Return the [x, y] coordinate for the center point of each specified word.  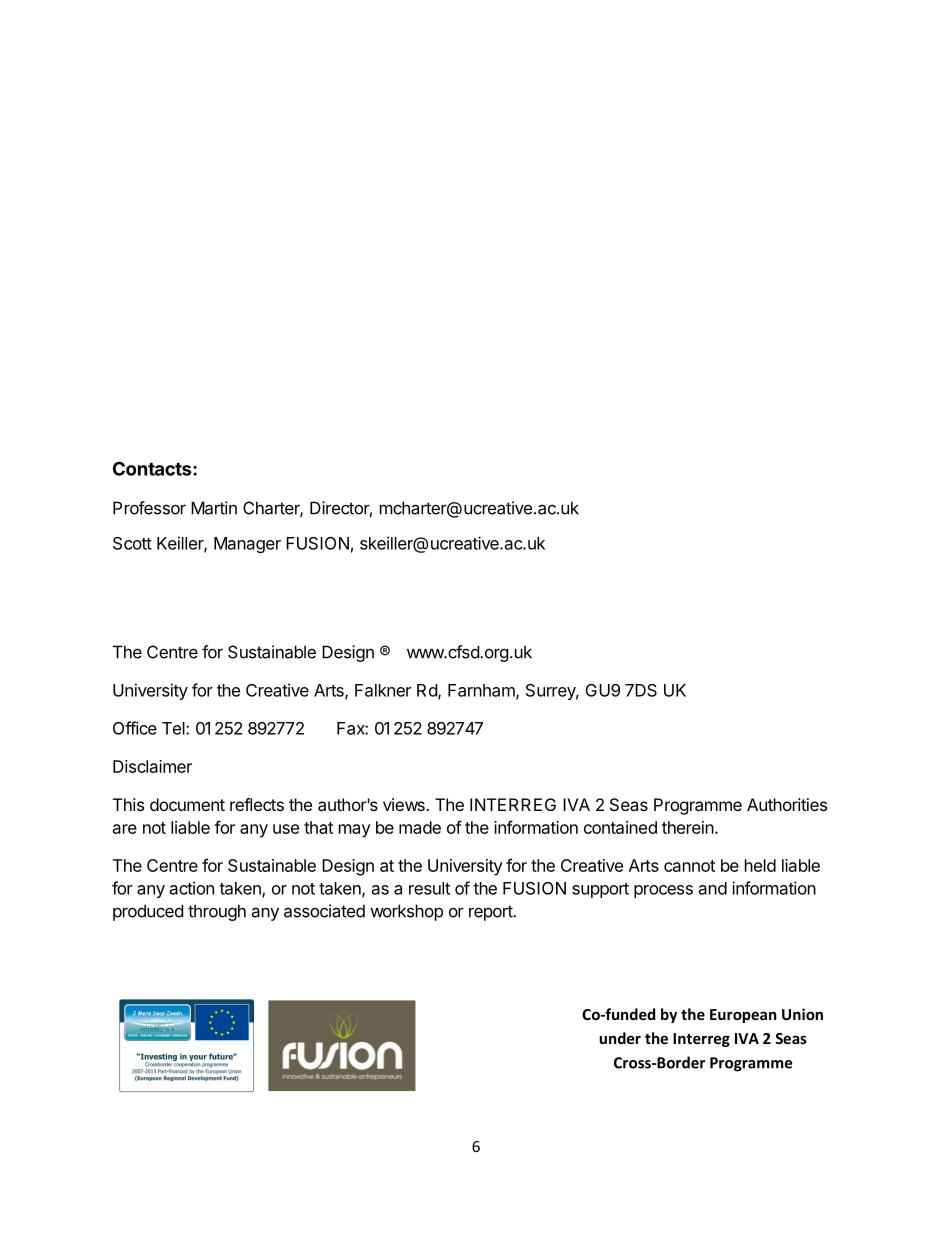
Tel [174, 728]
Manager [247, 545]
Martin [214, 508]
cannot [689, 866]
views [405, 804]
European [743, 1016]
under [620, 1038]
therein [688, 827]
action [192, 888]
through [217, 912]
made [420, 827]
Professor [149, 508]
